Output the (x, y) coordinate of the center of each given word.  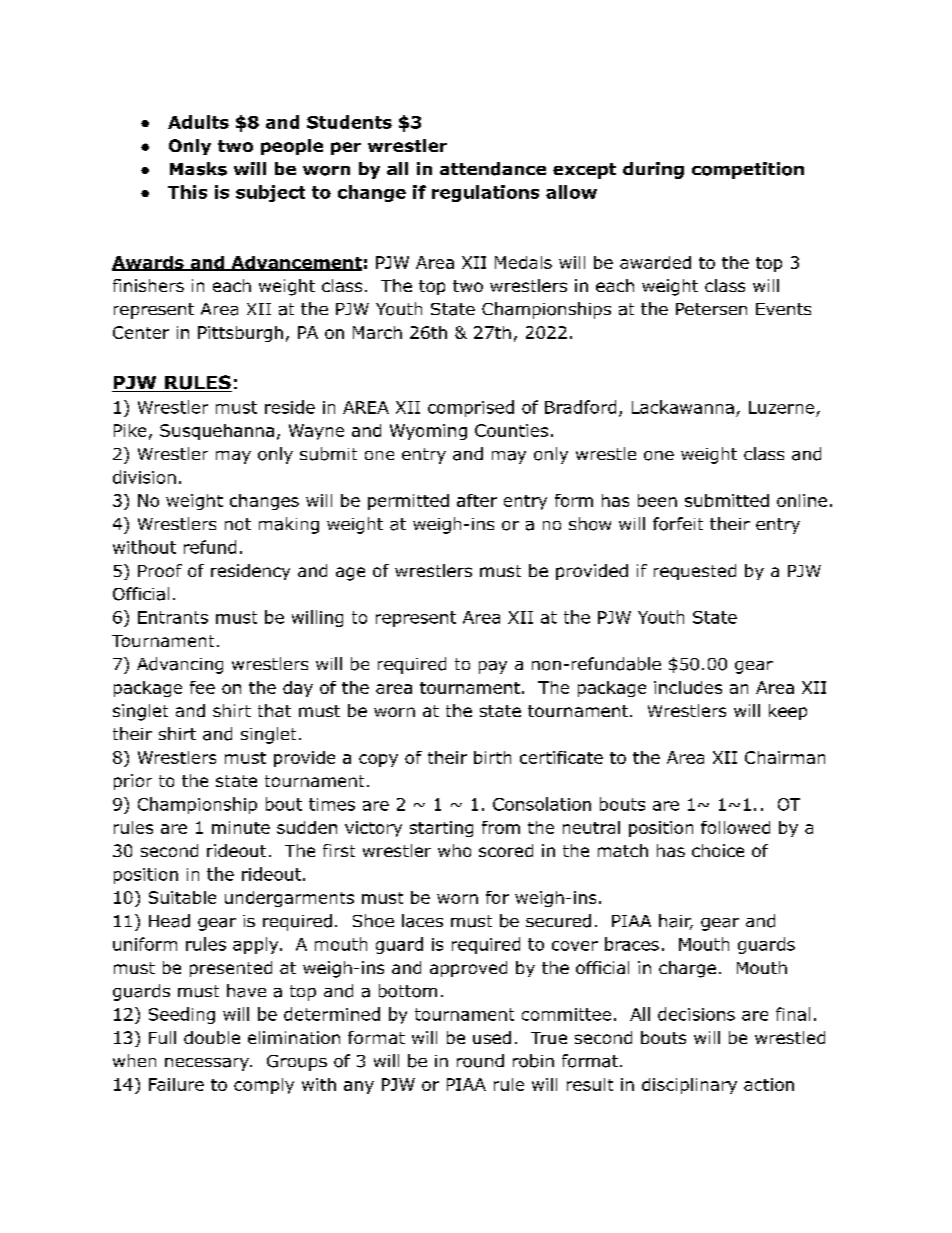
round (480, 1061)
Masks (198, 169)
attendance (493, 169)
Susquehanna (217, 432)
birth (492, 757)
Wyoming (428, 432)
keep (788, 712)
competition (748, 170)
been (657, 500)
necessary (208, 1064)
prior (133, 782)
